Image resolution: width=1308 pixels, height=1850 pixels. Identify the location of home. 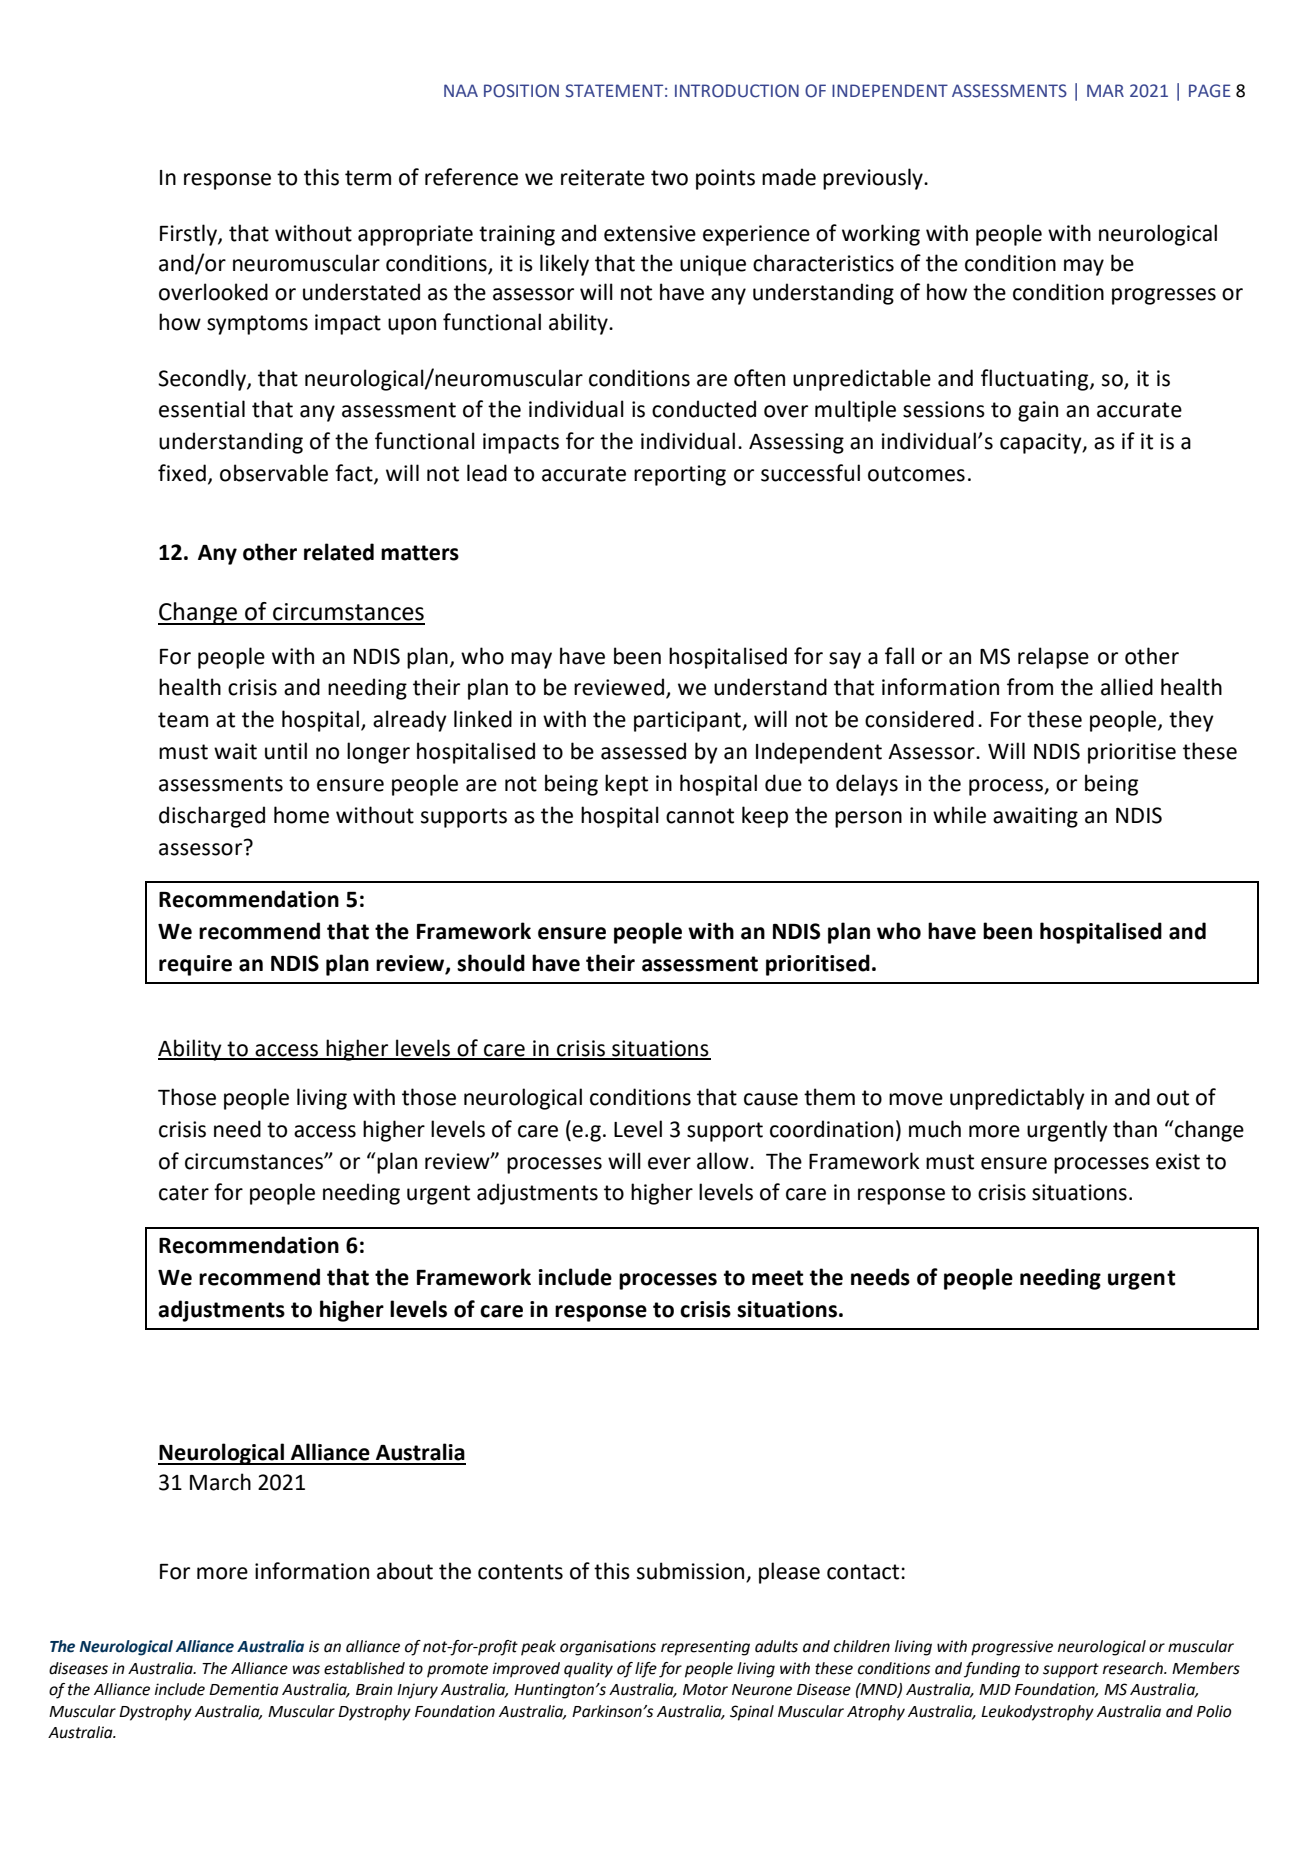
(301, 815).
